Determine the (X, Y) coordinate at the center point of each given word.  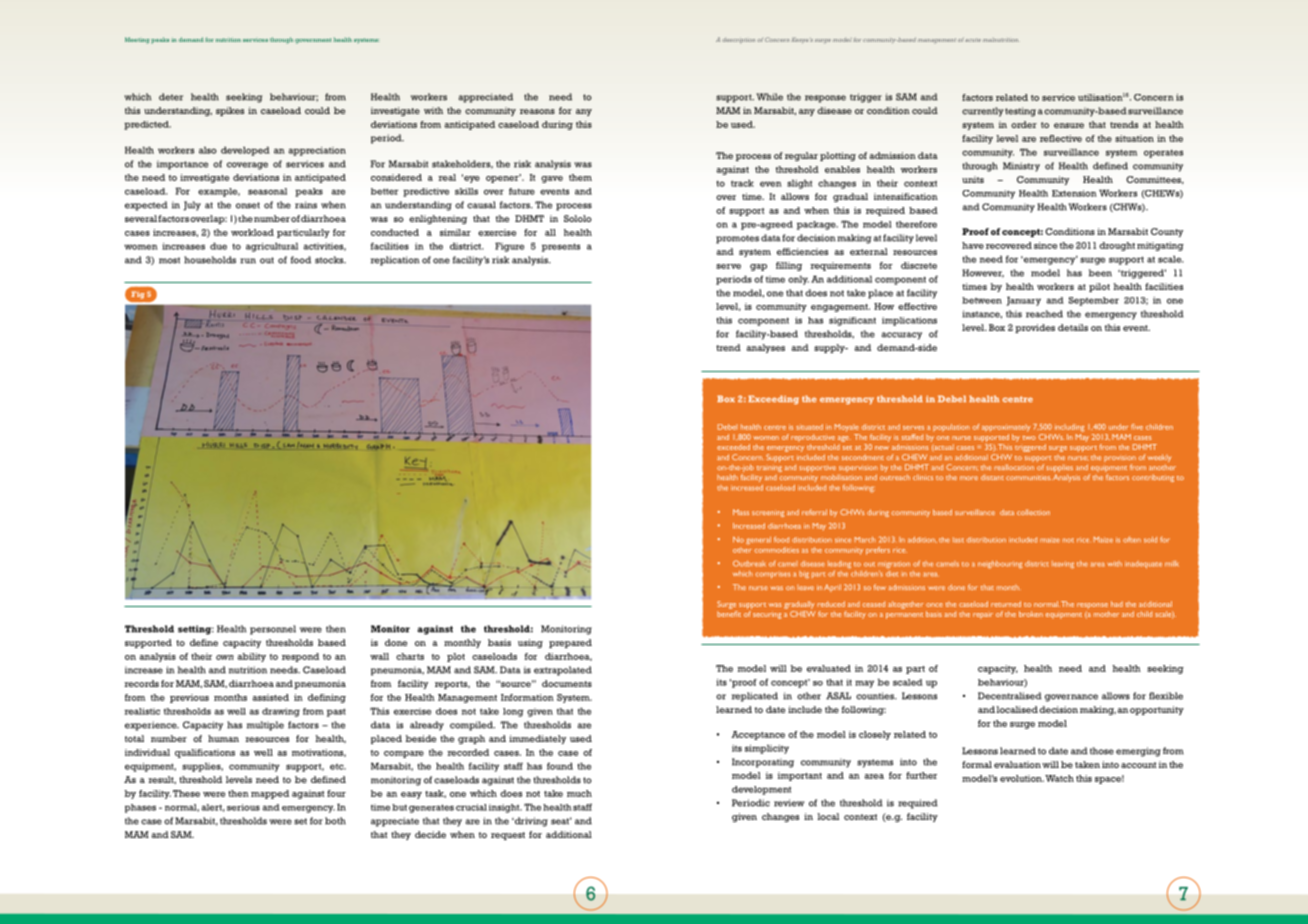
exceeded (733, 447)
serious (243, 807)
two (1029, 438)
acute (973, 40)
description (738, 40)
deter (171, 97)
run (248, 261)
